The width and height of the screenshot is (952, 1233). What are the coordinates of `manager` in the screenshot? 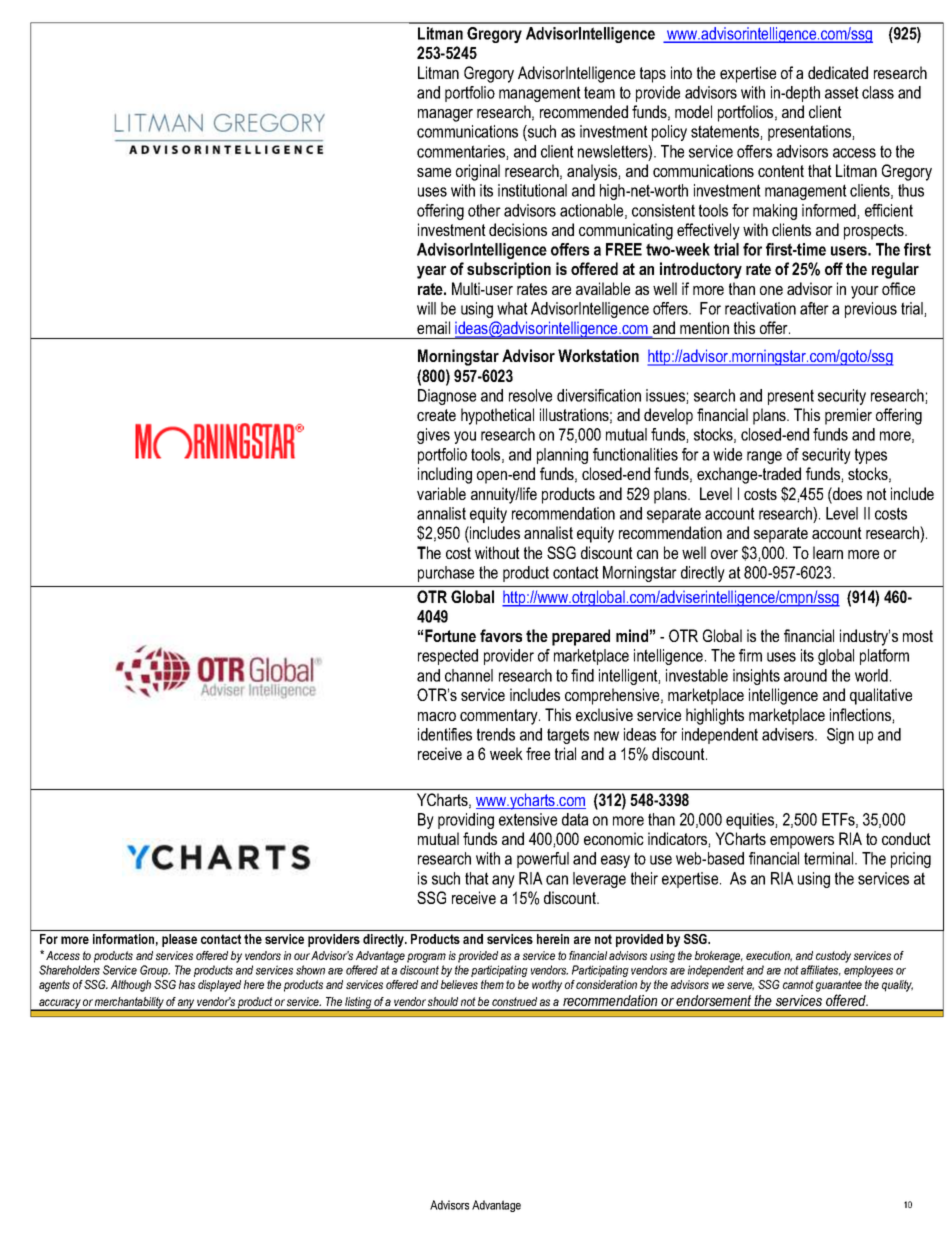 It's located at (445, 115).
